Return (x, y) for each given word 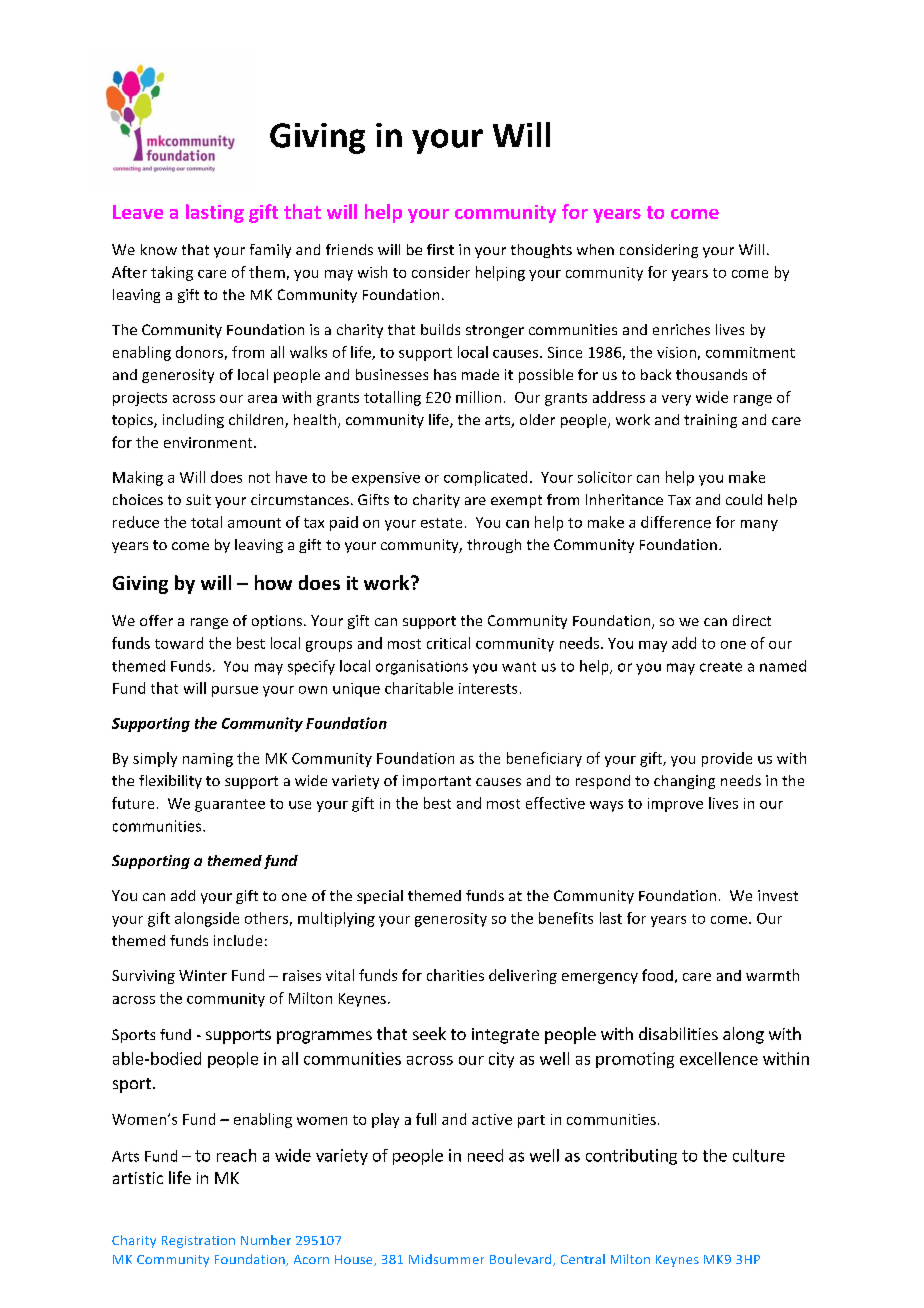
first (440, 249)
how (273, 582)
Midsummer (446, 1259)
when (595, 249)
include (238, 940)
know (159, 249)
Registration (198, 1242)
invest (778, 895)
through (494, 546)
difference (676, 522)
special (380, 897)
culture (759, 1155)
